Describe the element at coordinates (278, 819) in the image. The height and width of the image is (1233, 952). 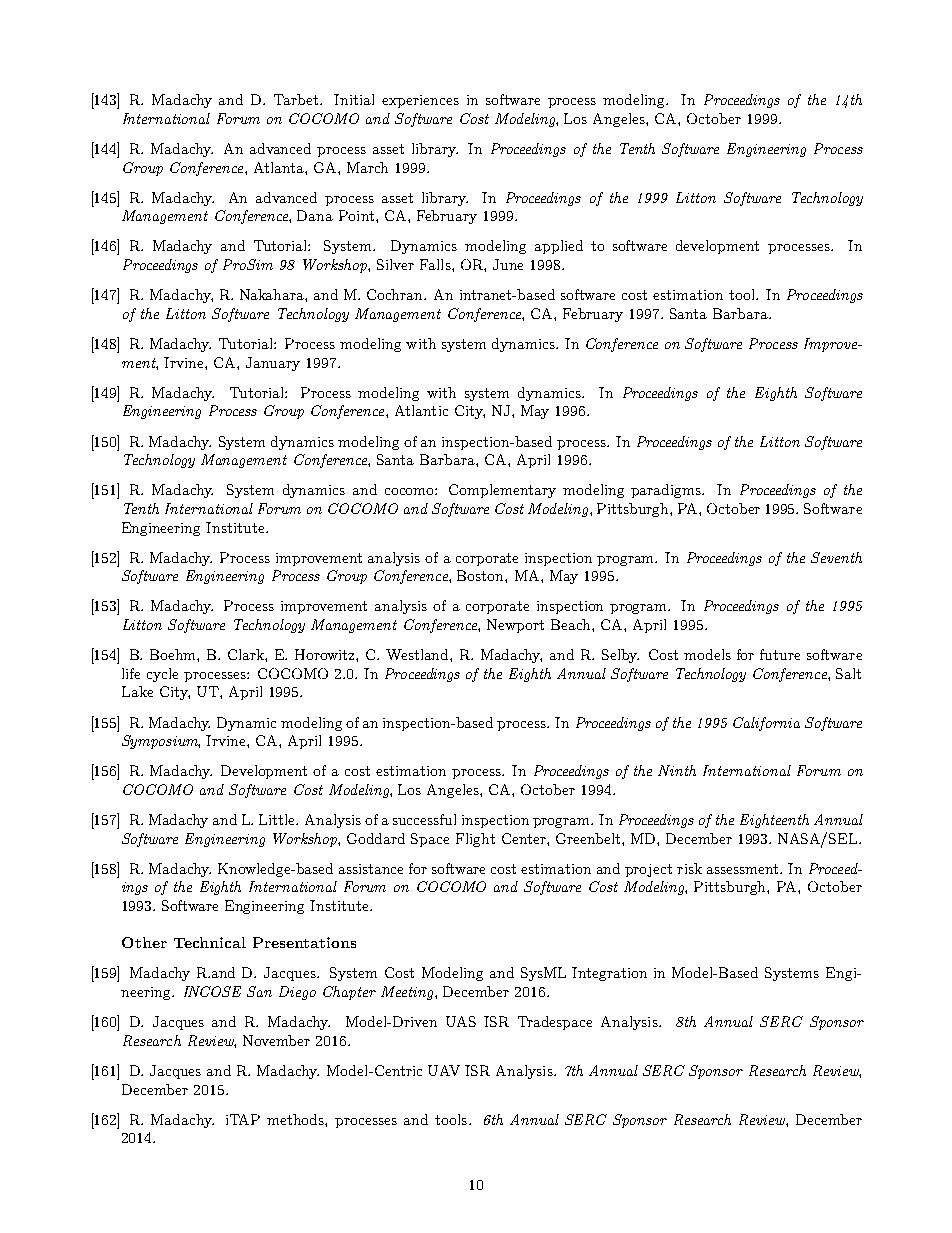
I see `Little` at that location.
